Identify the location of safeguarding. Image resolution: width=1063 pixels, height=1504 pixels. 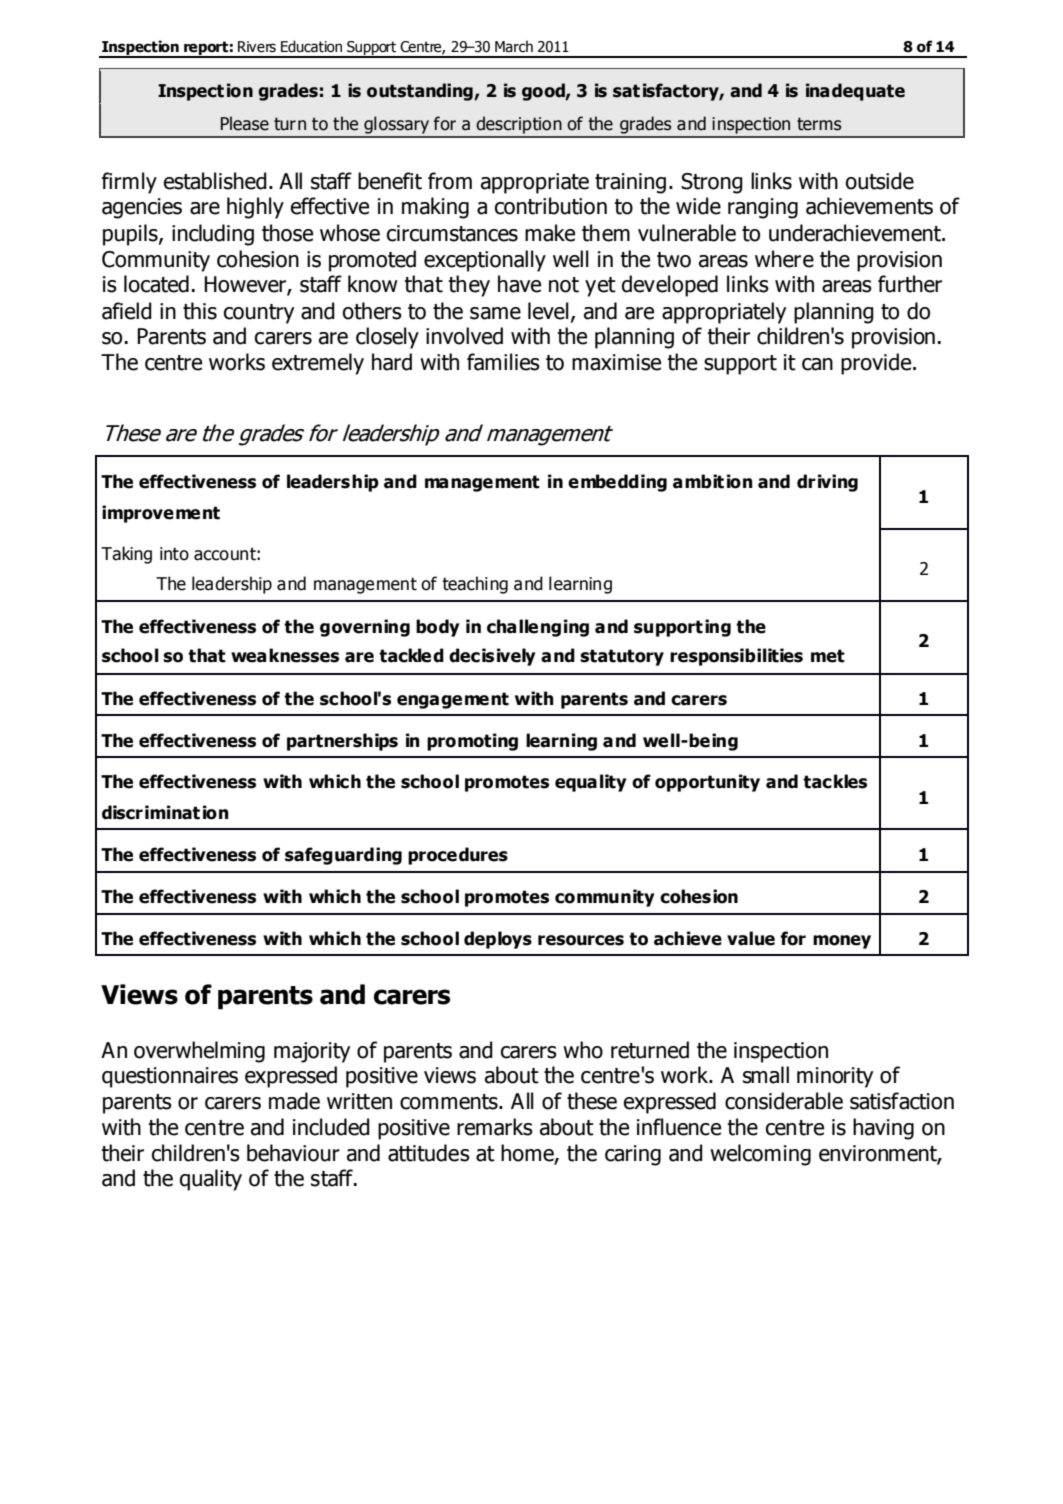
(343, 856).
